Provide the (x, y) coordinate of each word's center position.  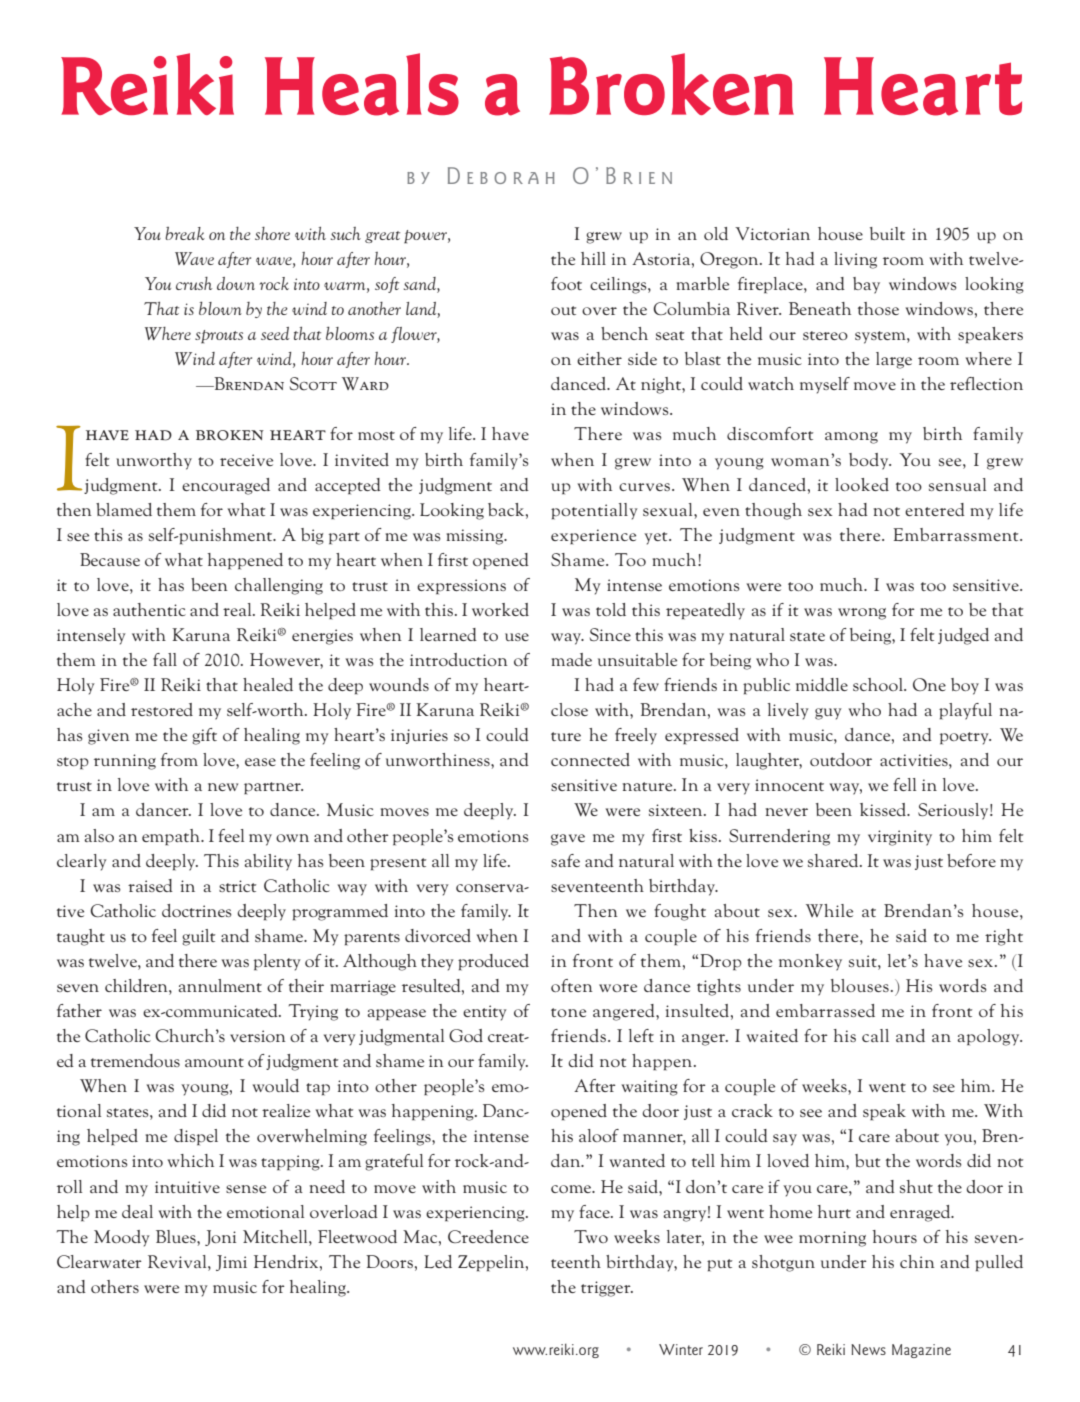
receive (246, 460)
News (868, 1349)
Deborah (501, 175)
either (599, 358)
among (851, 438)
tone (568, 1012)
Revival (178, 1261)
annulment (220, 985)
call (875, 1035)
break (185, 233)
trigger (607, 1289)
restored (162, 709)
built (887, 233)
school (879, 684)
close (569, 709)
